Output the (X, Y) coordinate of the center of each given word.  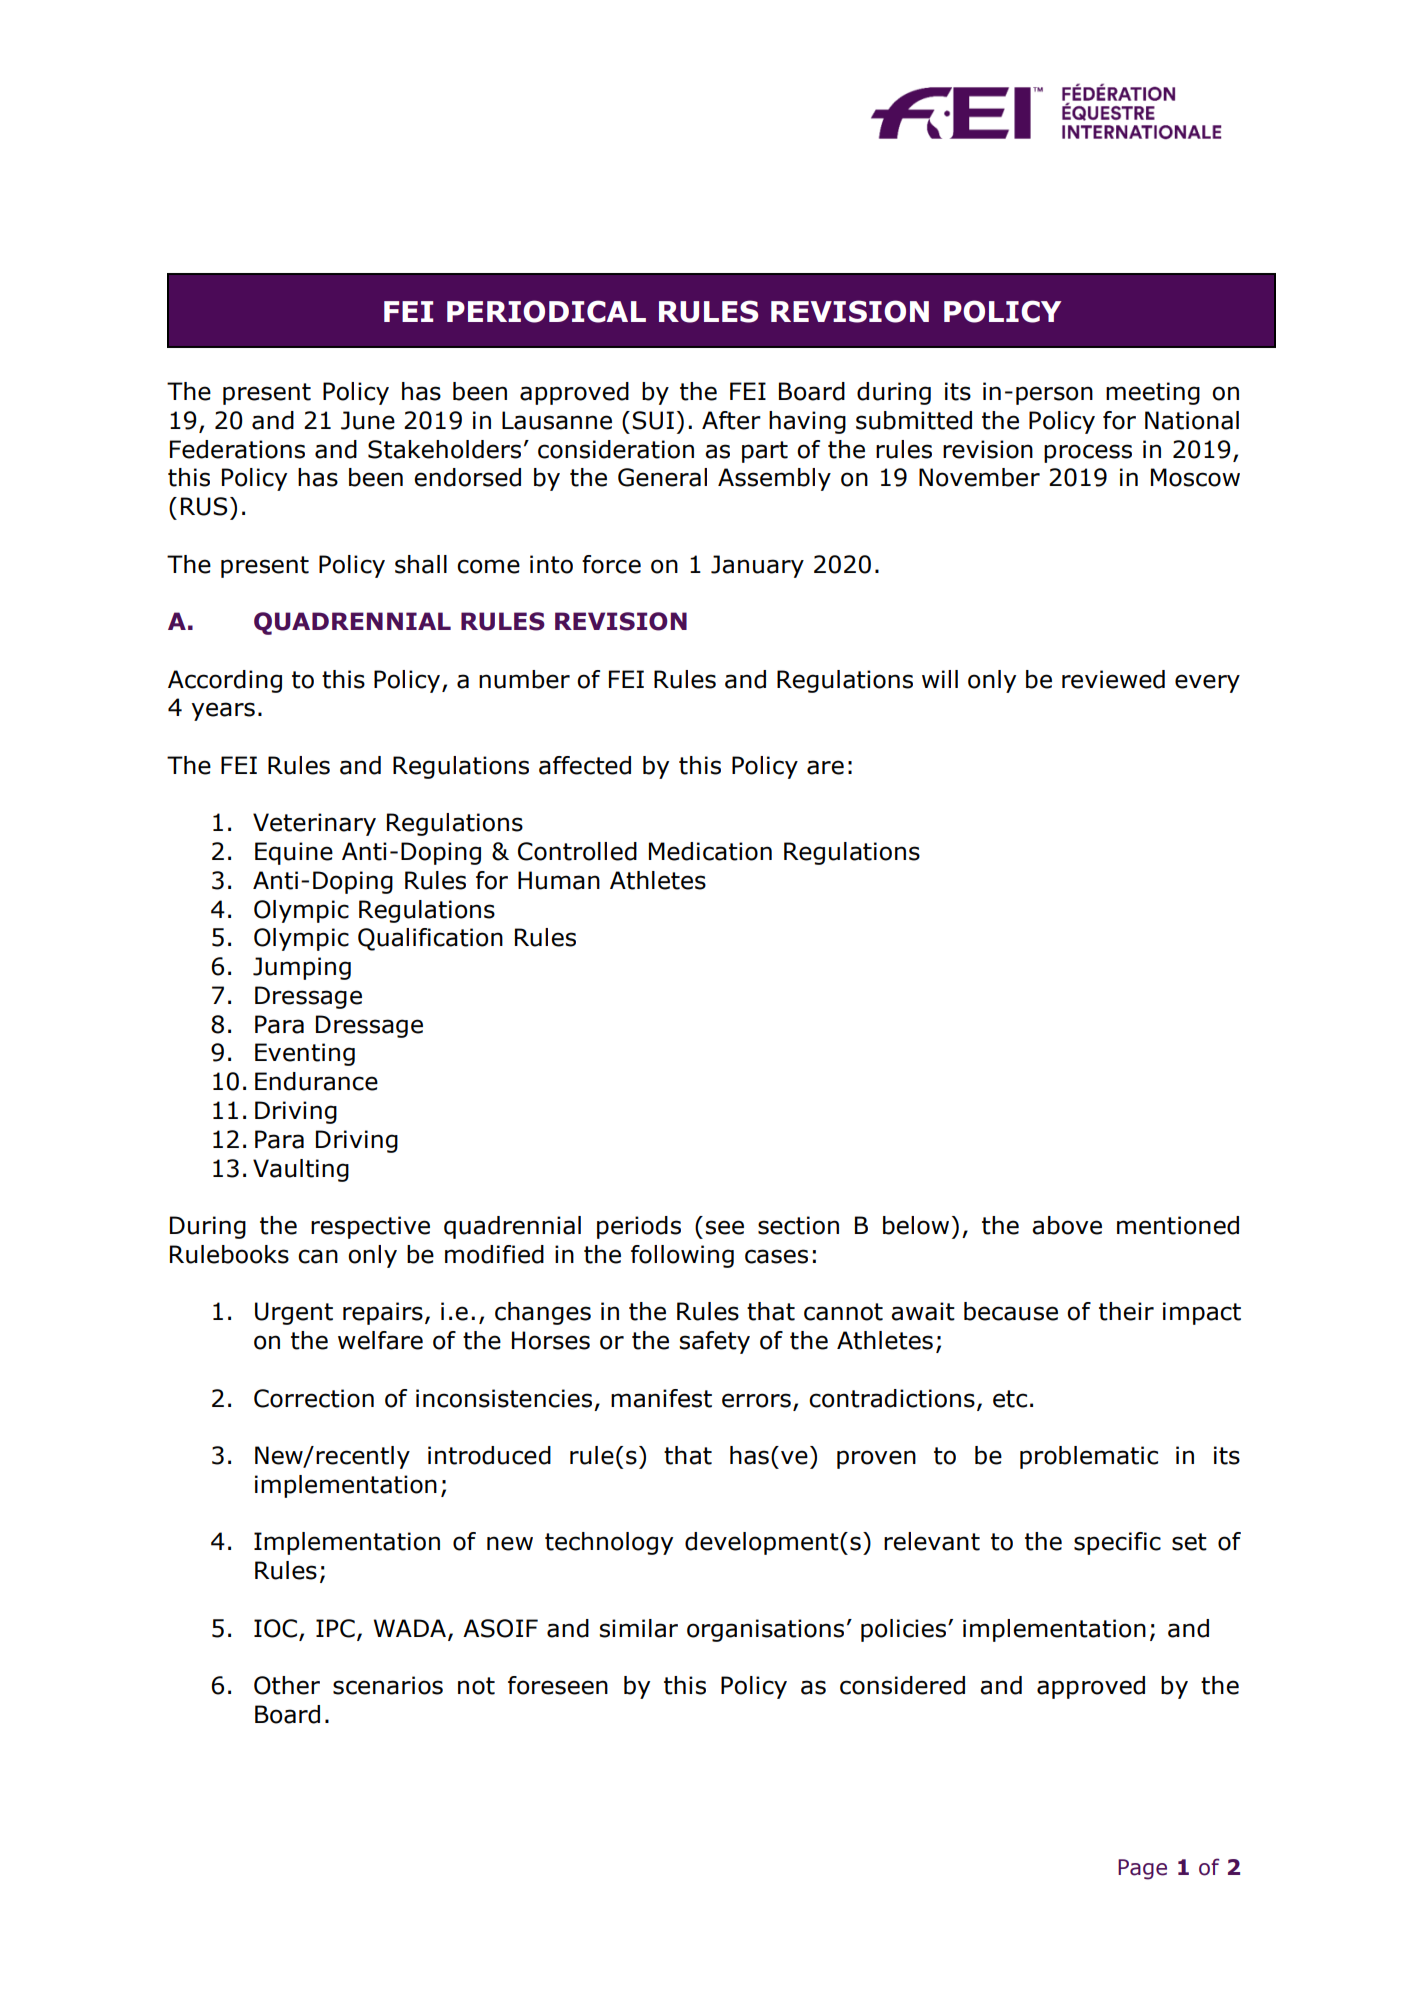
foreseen (558, 1685)
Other (287, 1685)
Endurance (316, 1081)
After (731, 420)
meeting (1153, 393)
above (1067, 1225)
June (368, 420)
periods (639, 1227)
